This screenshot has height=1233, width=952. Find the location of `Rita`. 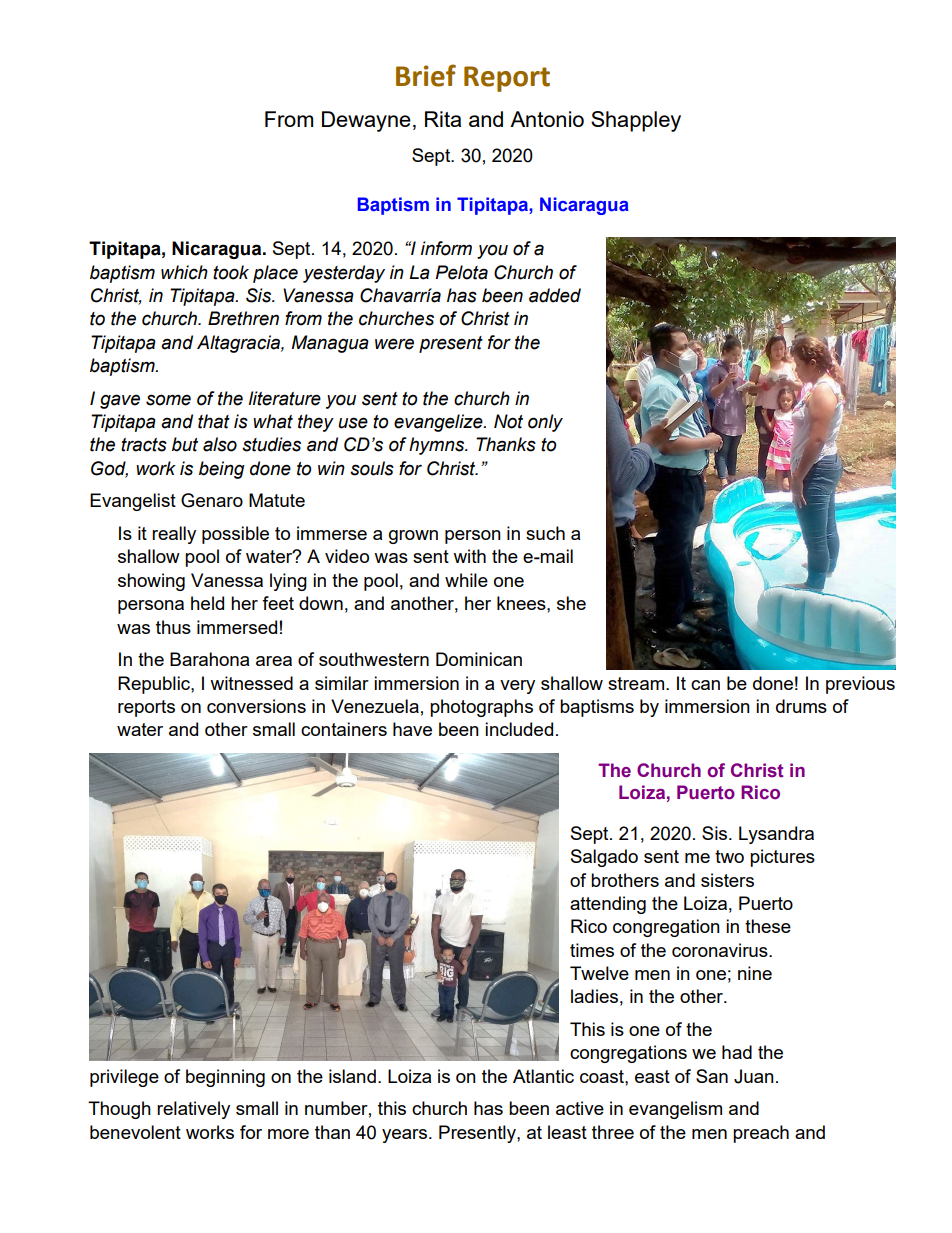

Rita is located at coordinates (443, 119).
